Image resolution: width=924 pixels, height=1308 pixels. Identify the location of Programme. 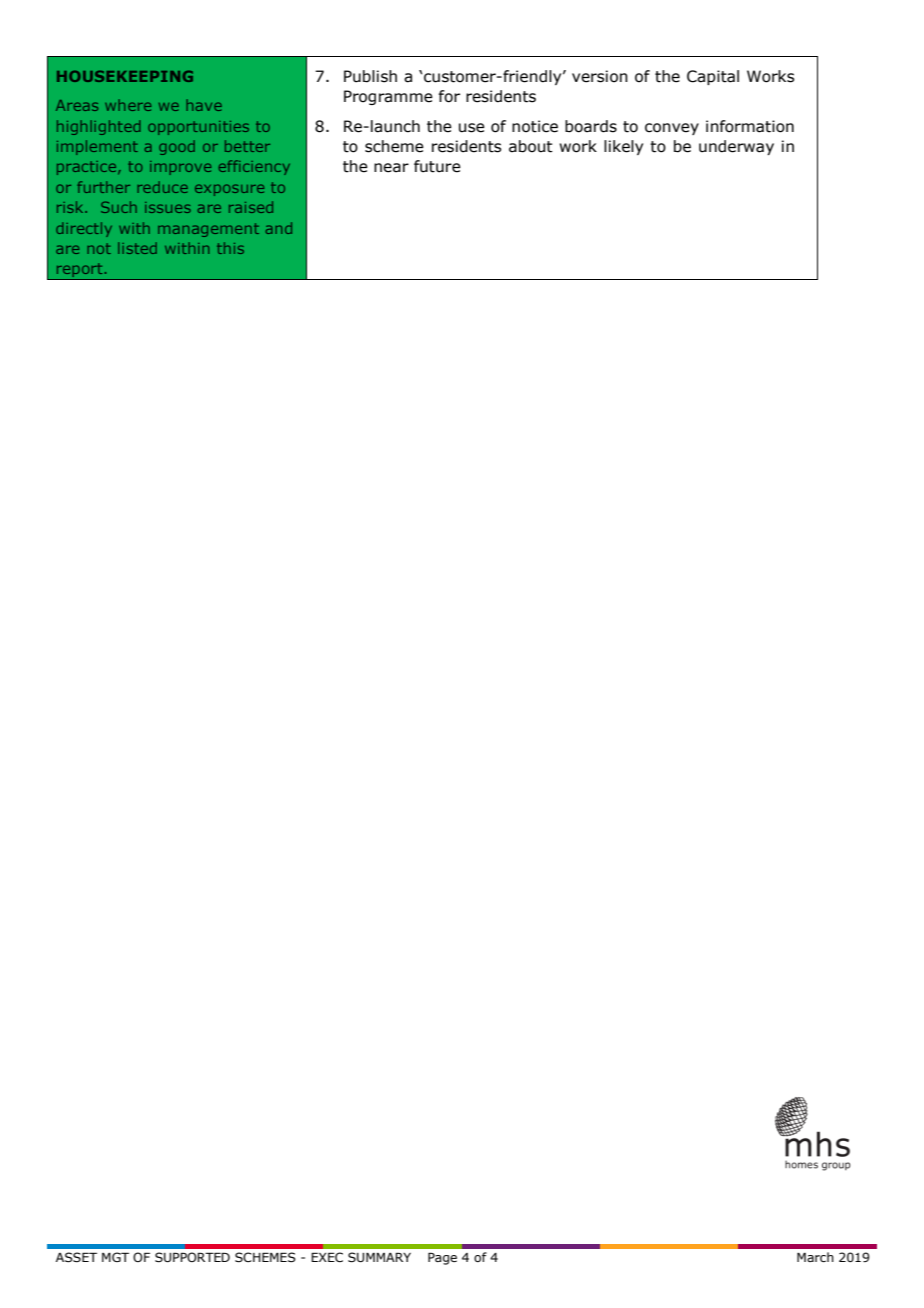
(388, 97).
